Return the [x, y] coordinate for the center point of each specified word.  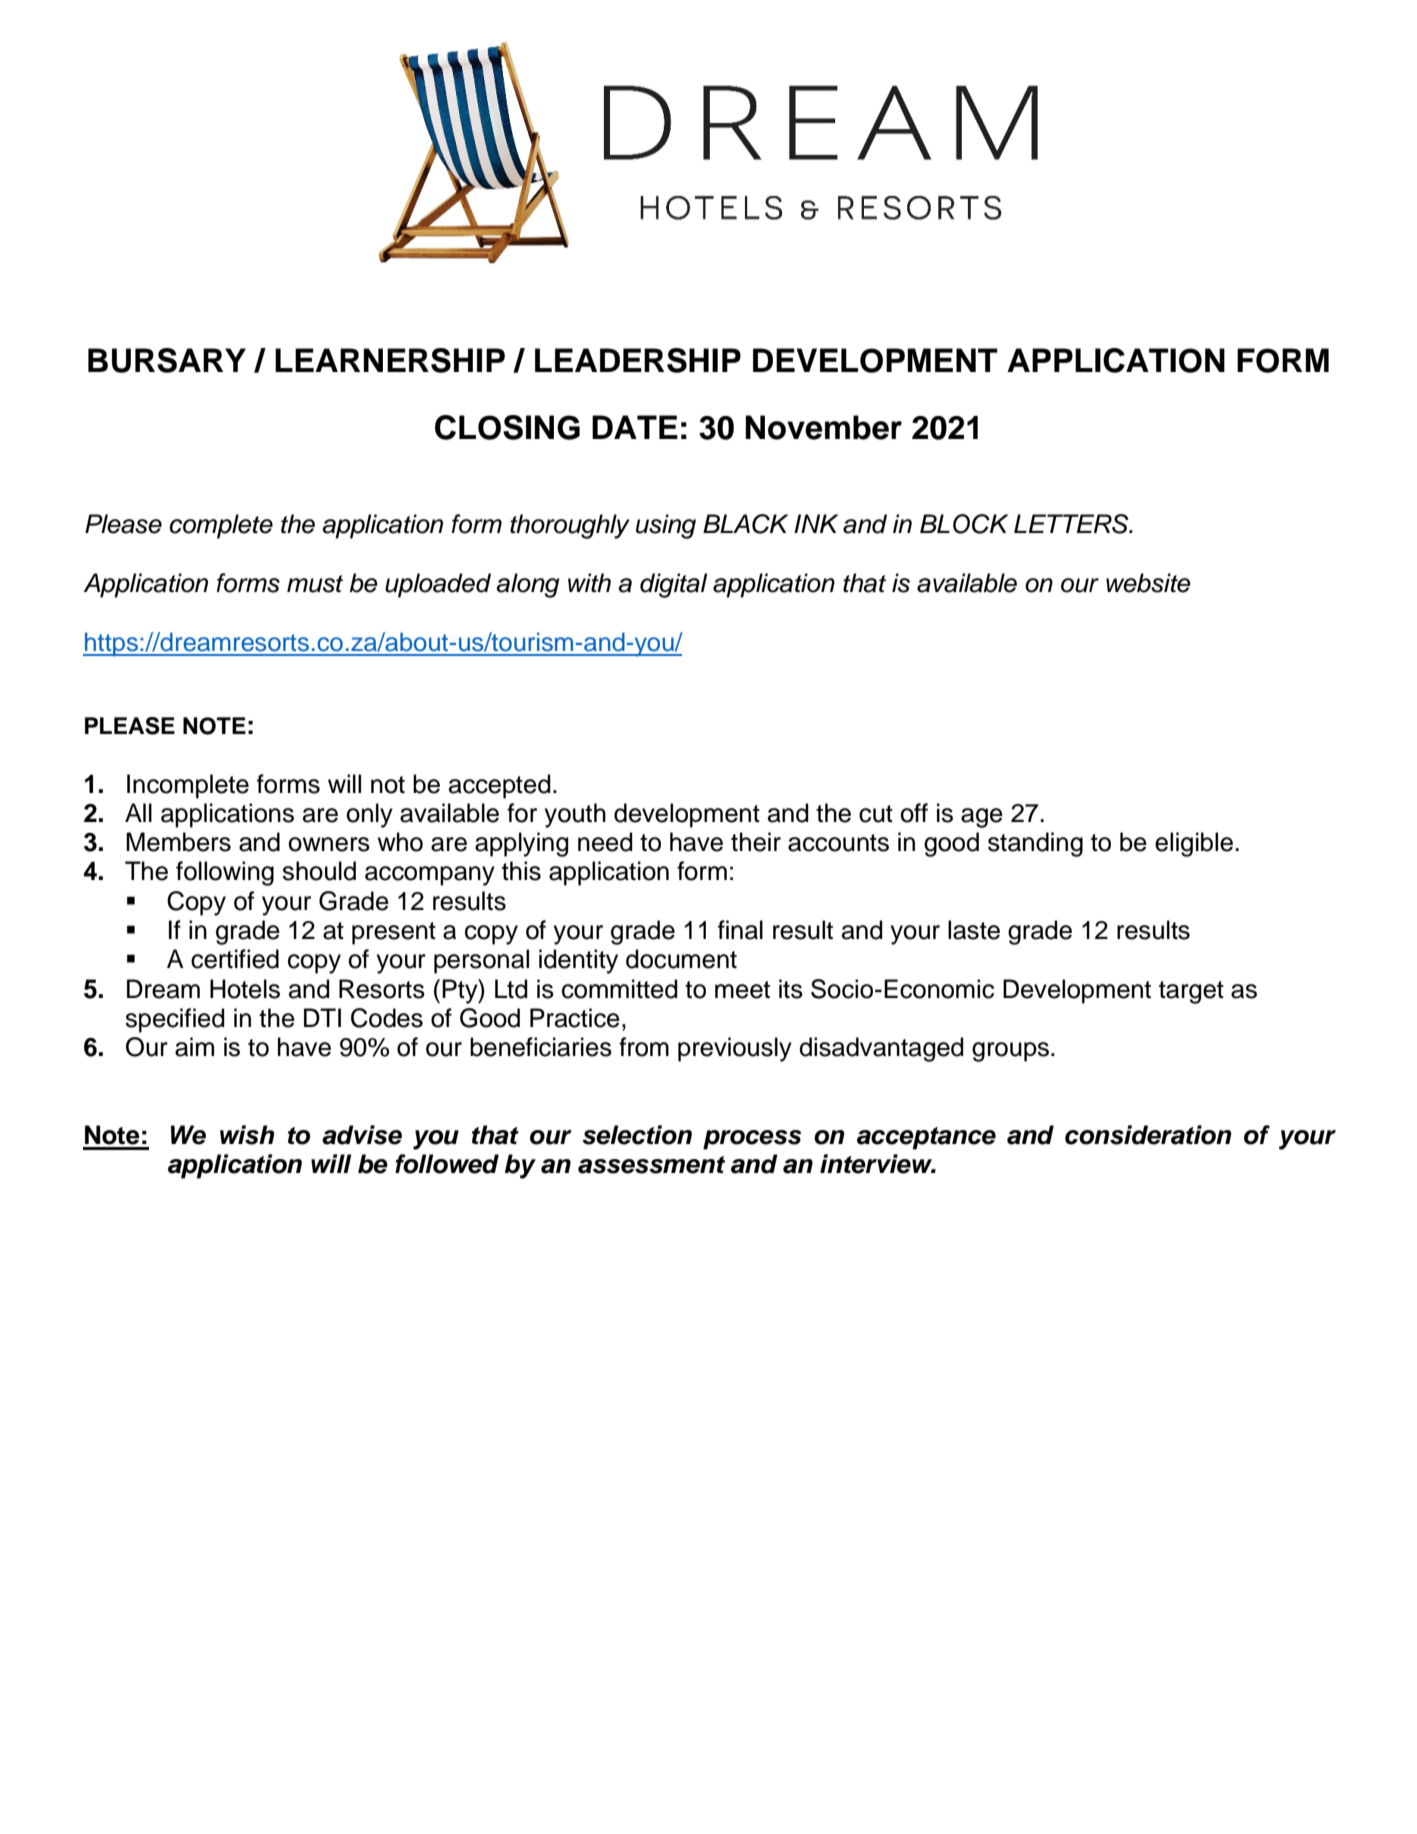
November [823, 427]
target [1191, 992]
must [315, 584]
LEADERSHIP [638, 360]
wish [247, 1135]
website [1148, 583]
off [914, 813]
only [369, 815]
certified [235, 959]
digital [673, 585]
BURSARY [167, 360]
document [681, 959]
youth [575, 815]
